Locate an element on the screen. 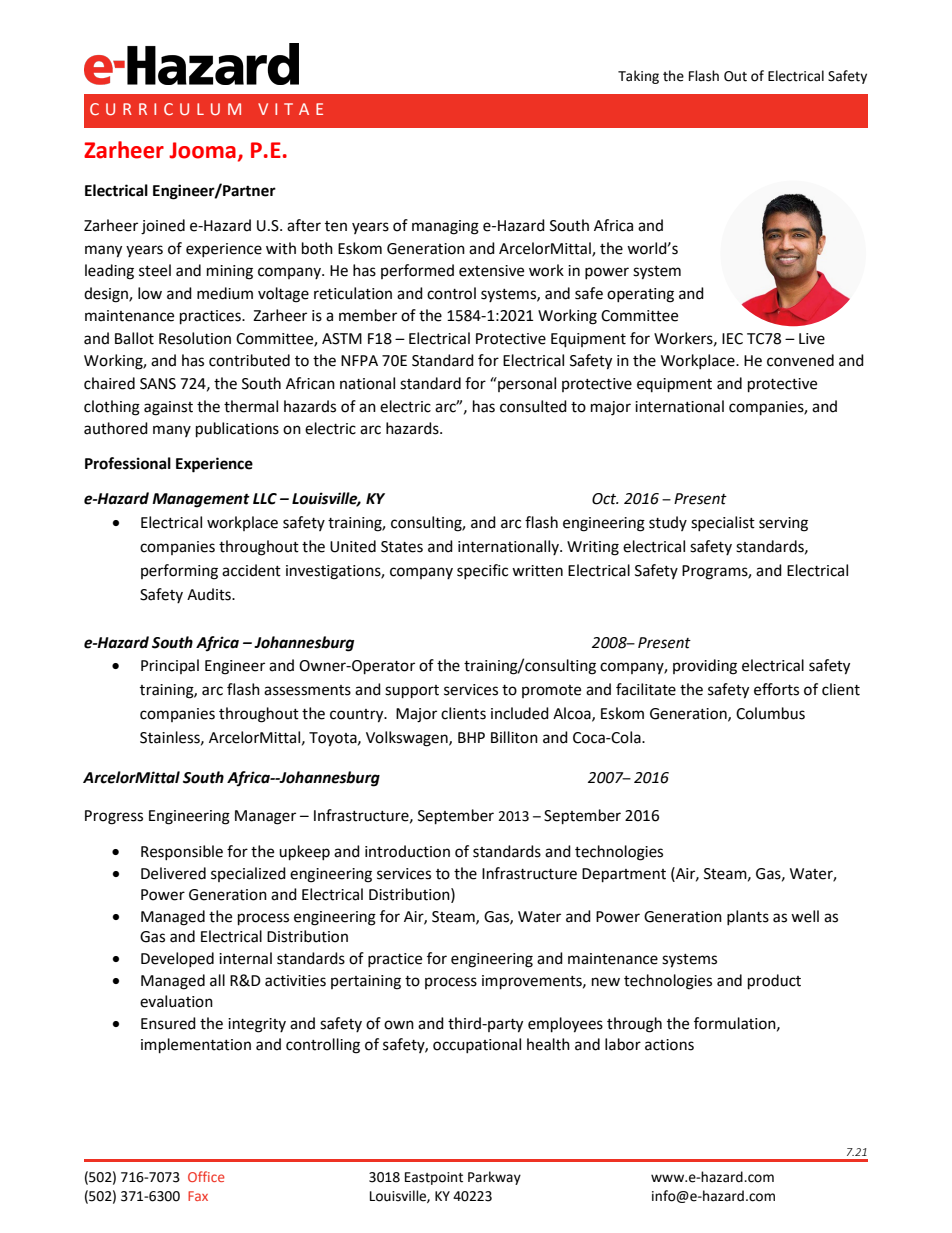 This screenshot has width=952, height=1233. Taking is located at coordinates (638, 77).
